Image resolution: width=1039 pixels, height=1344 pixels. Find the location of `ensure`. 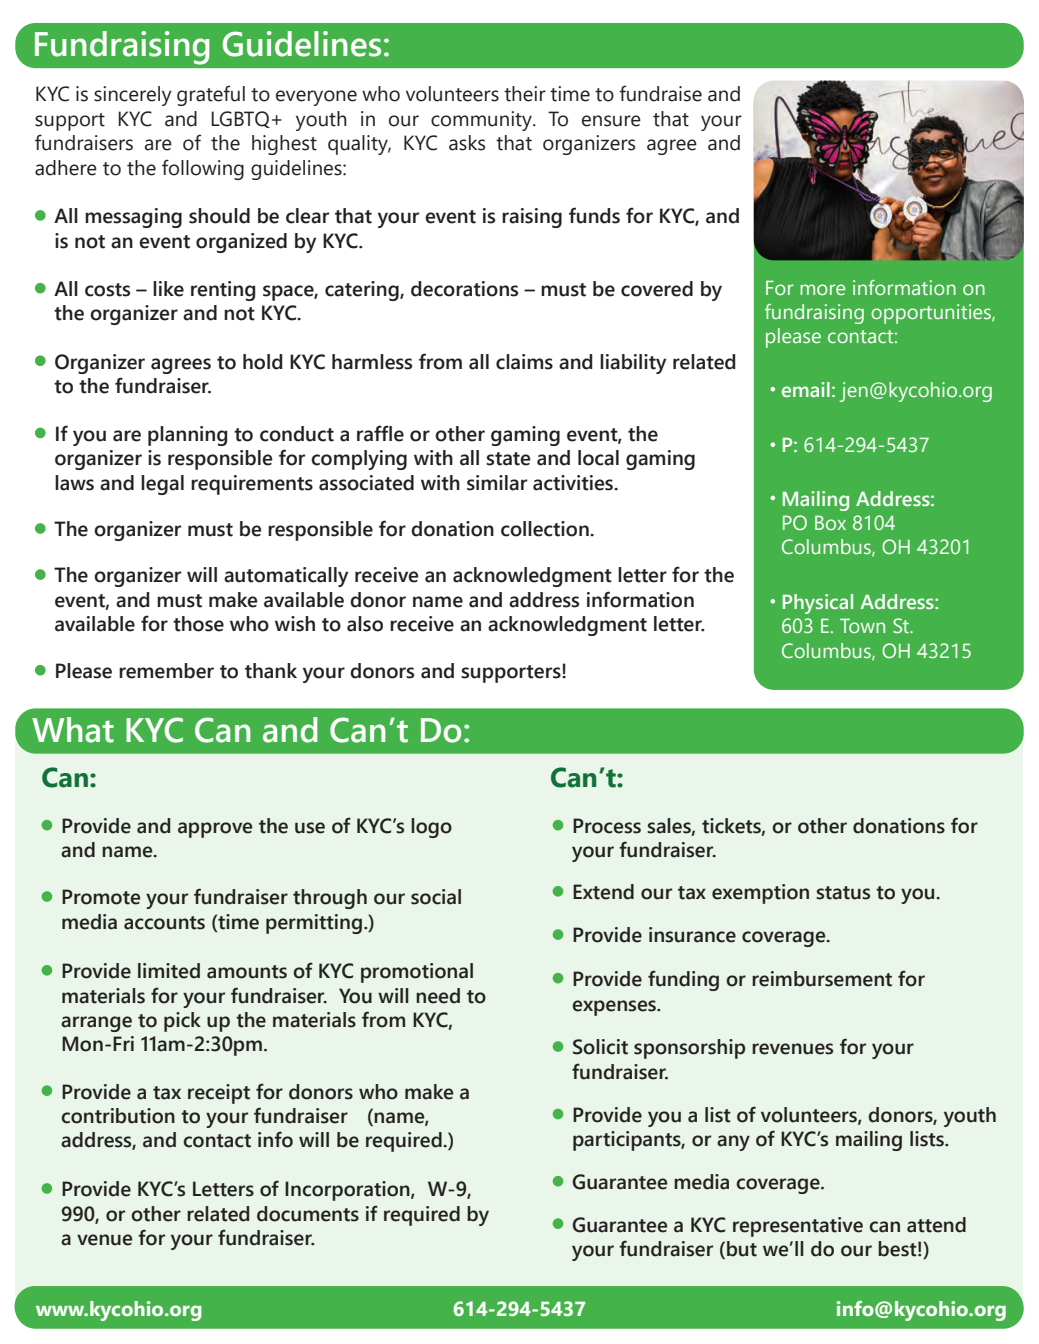

ensure is located at coordinates (611, 121).
